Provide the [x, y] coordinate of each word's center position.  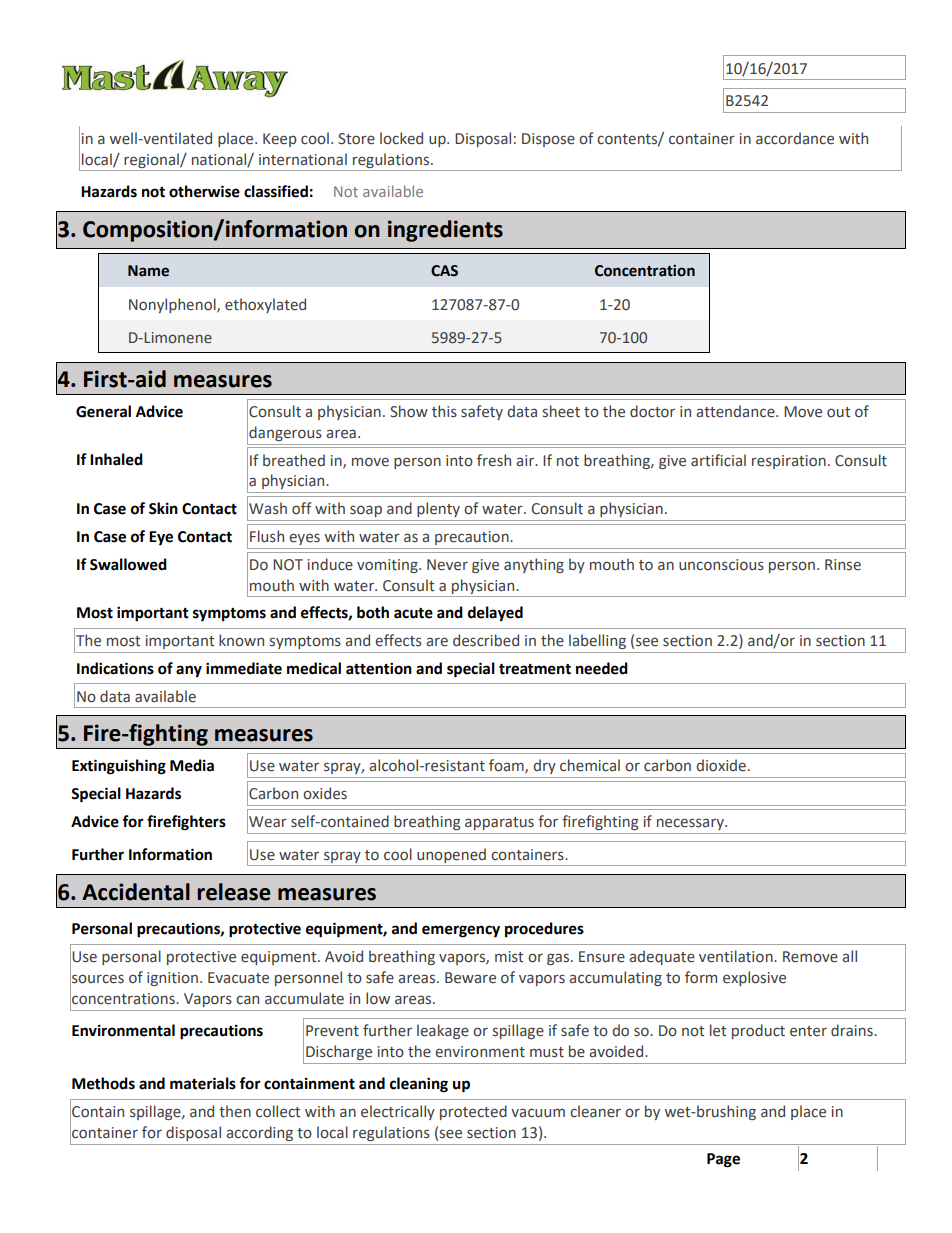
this [444, 411]
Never [447, 565]
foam [507, 766]
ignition [172, 979]
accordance [795, 138]
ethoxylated [265, 305]
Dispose [548, 140]
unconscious [721, 565]
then [235, 1111]
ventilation [737, 956]
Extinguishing [119, 767]
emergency [461, 931]
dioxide [721, 765]
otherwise [204, 191]
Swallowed [128, 564]
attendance [736, 411]
